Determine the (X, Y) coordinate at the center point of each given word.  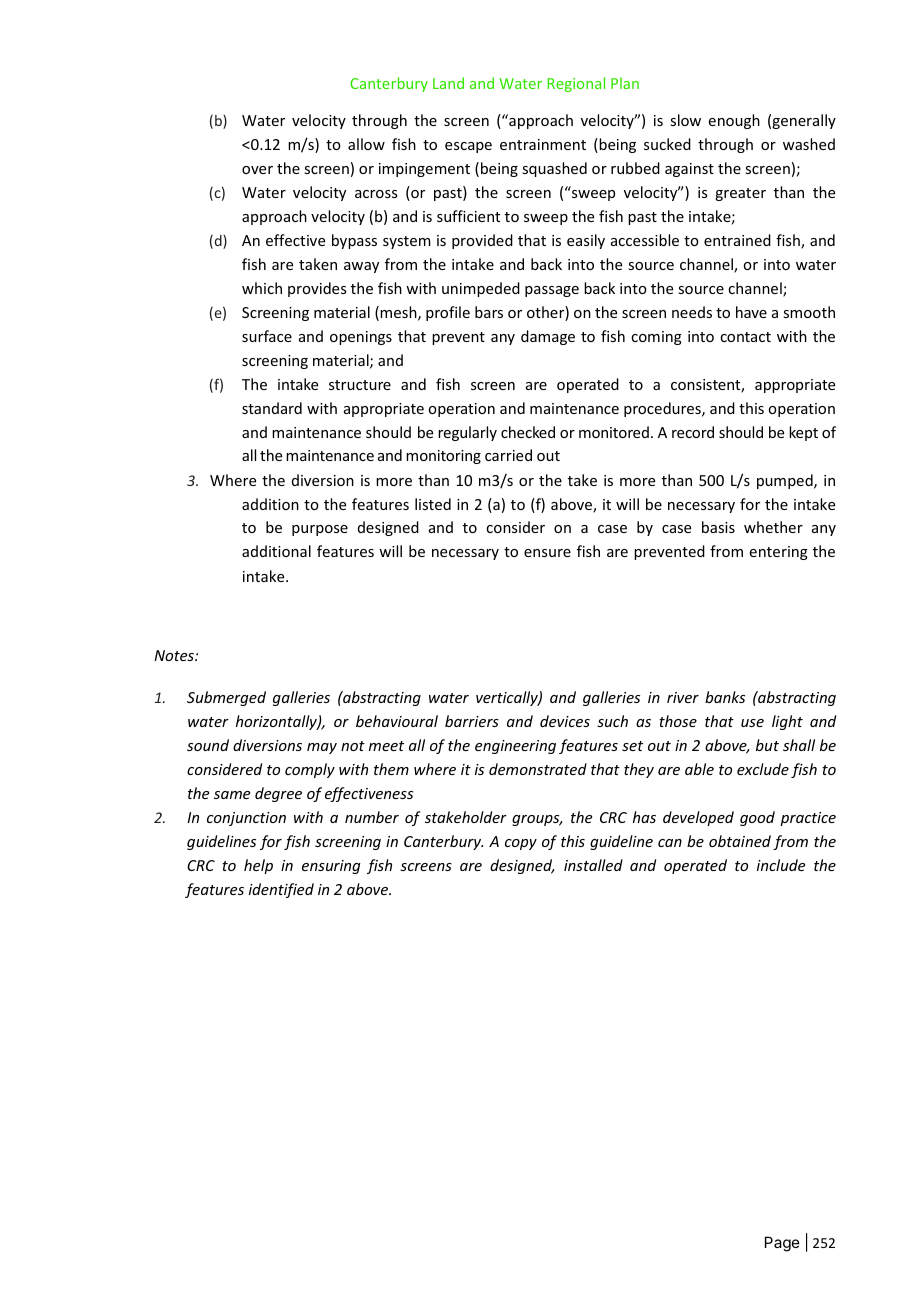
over (257, 170)
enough (734, 121)
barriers (472, 721)
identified (281, 890)
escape (468, 147)
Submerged (226, 698)
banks (725, 697)
